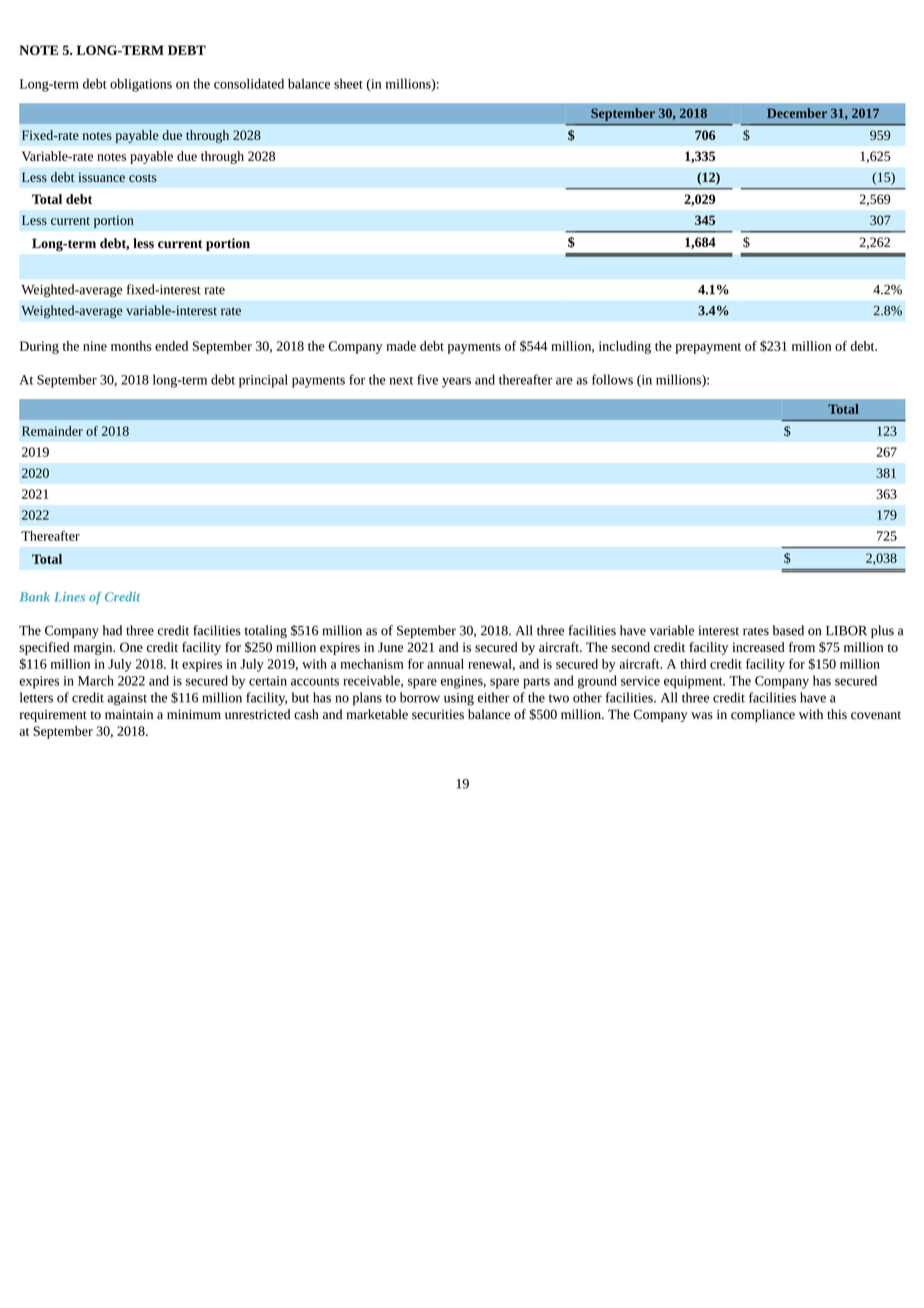 Image resolution: width=924 pixels, height=1308 pixels. I want to click on June, so click(390, 647).
